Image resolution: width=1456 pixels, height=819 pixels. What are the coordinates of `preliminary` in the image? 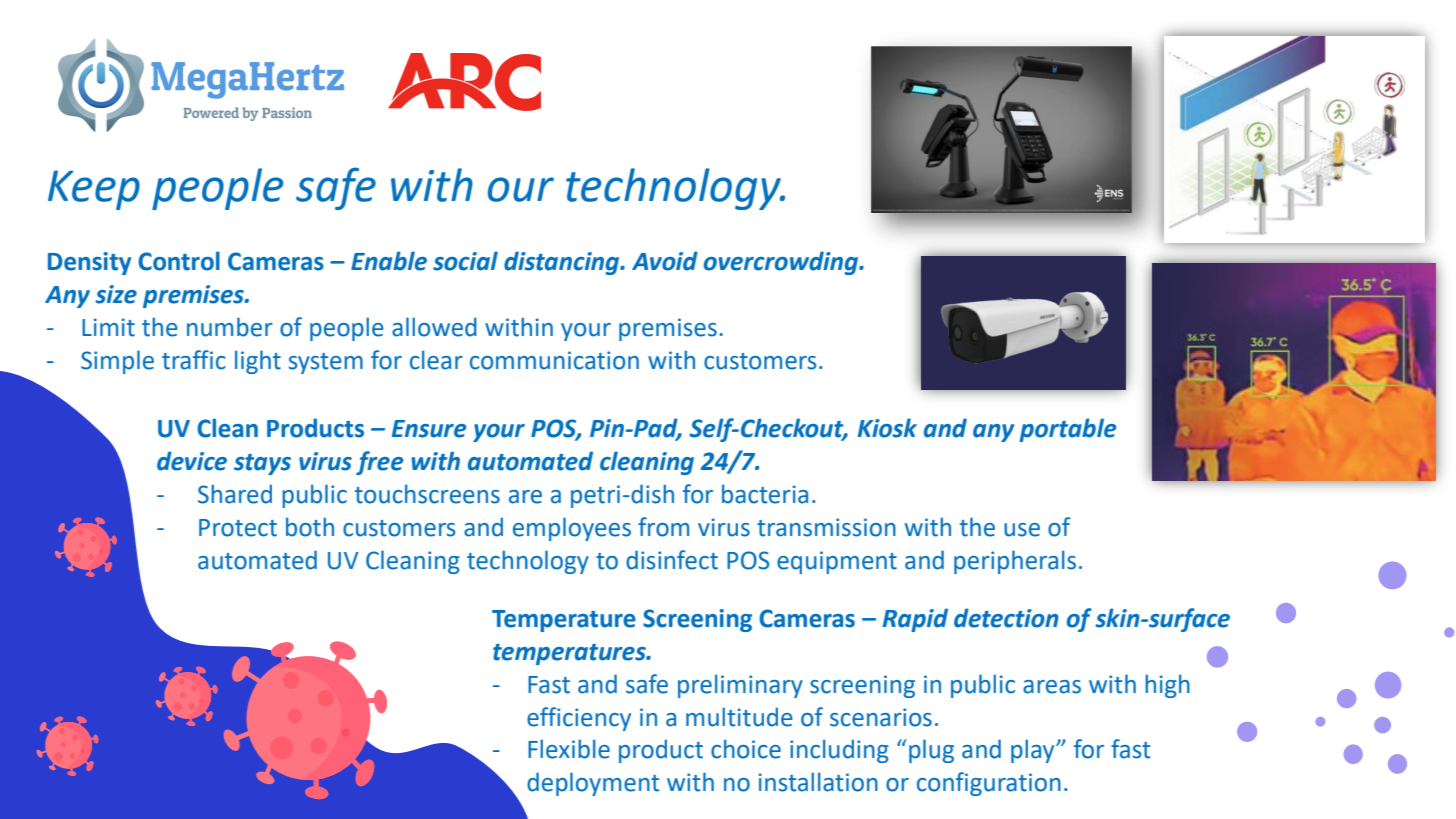 It's located at (740, 686).
